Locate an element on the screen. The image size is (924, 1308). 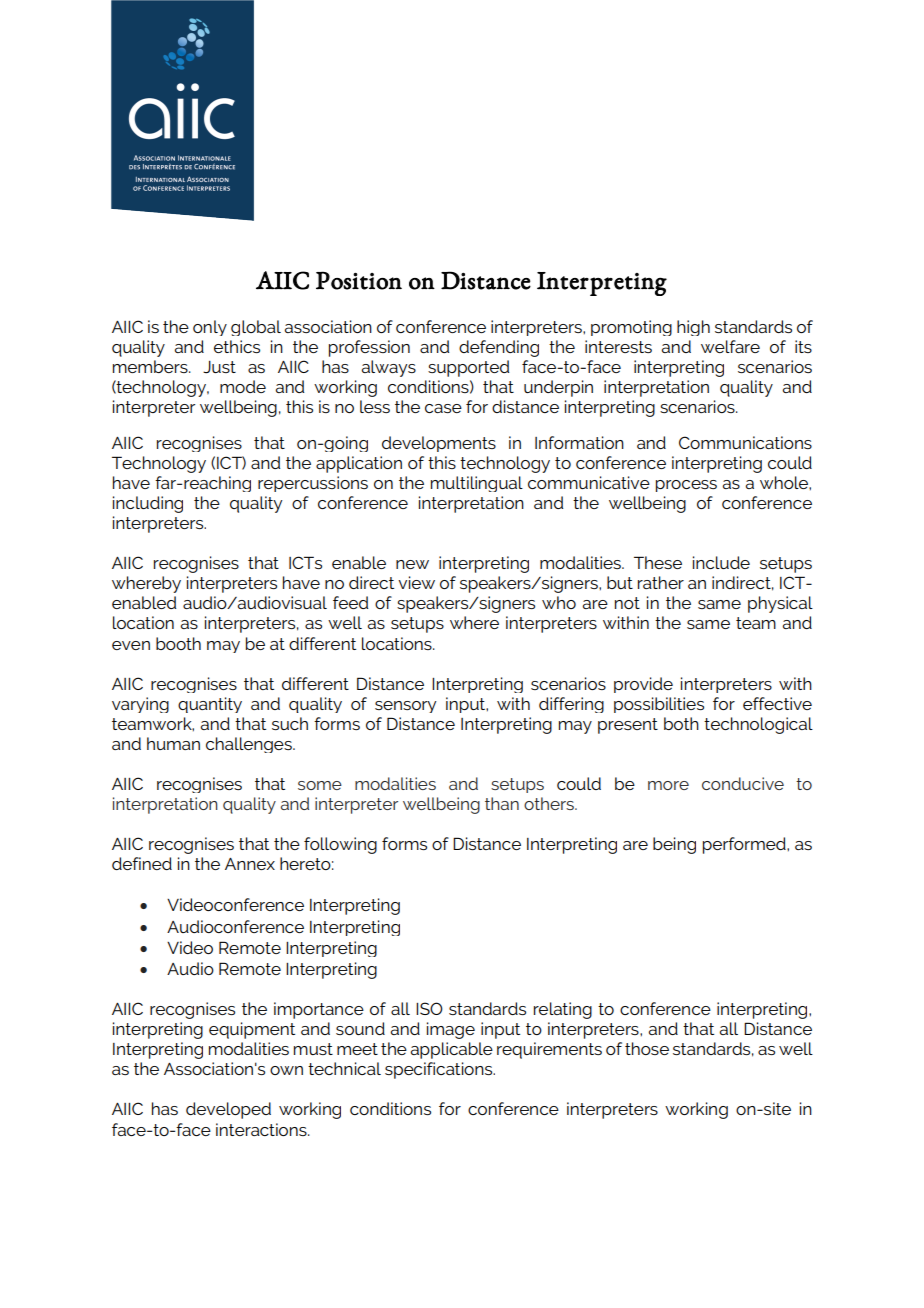
include is located at coordinates (721, 562).
